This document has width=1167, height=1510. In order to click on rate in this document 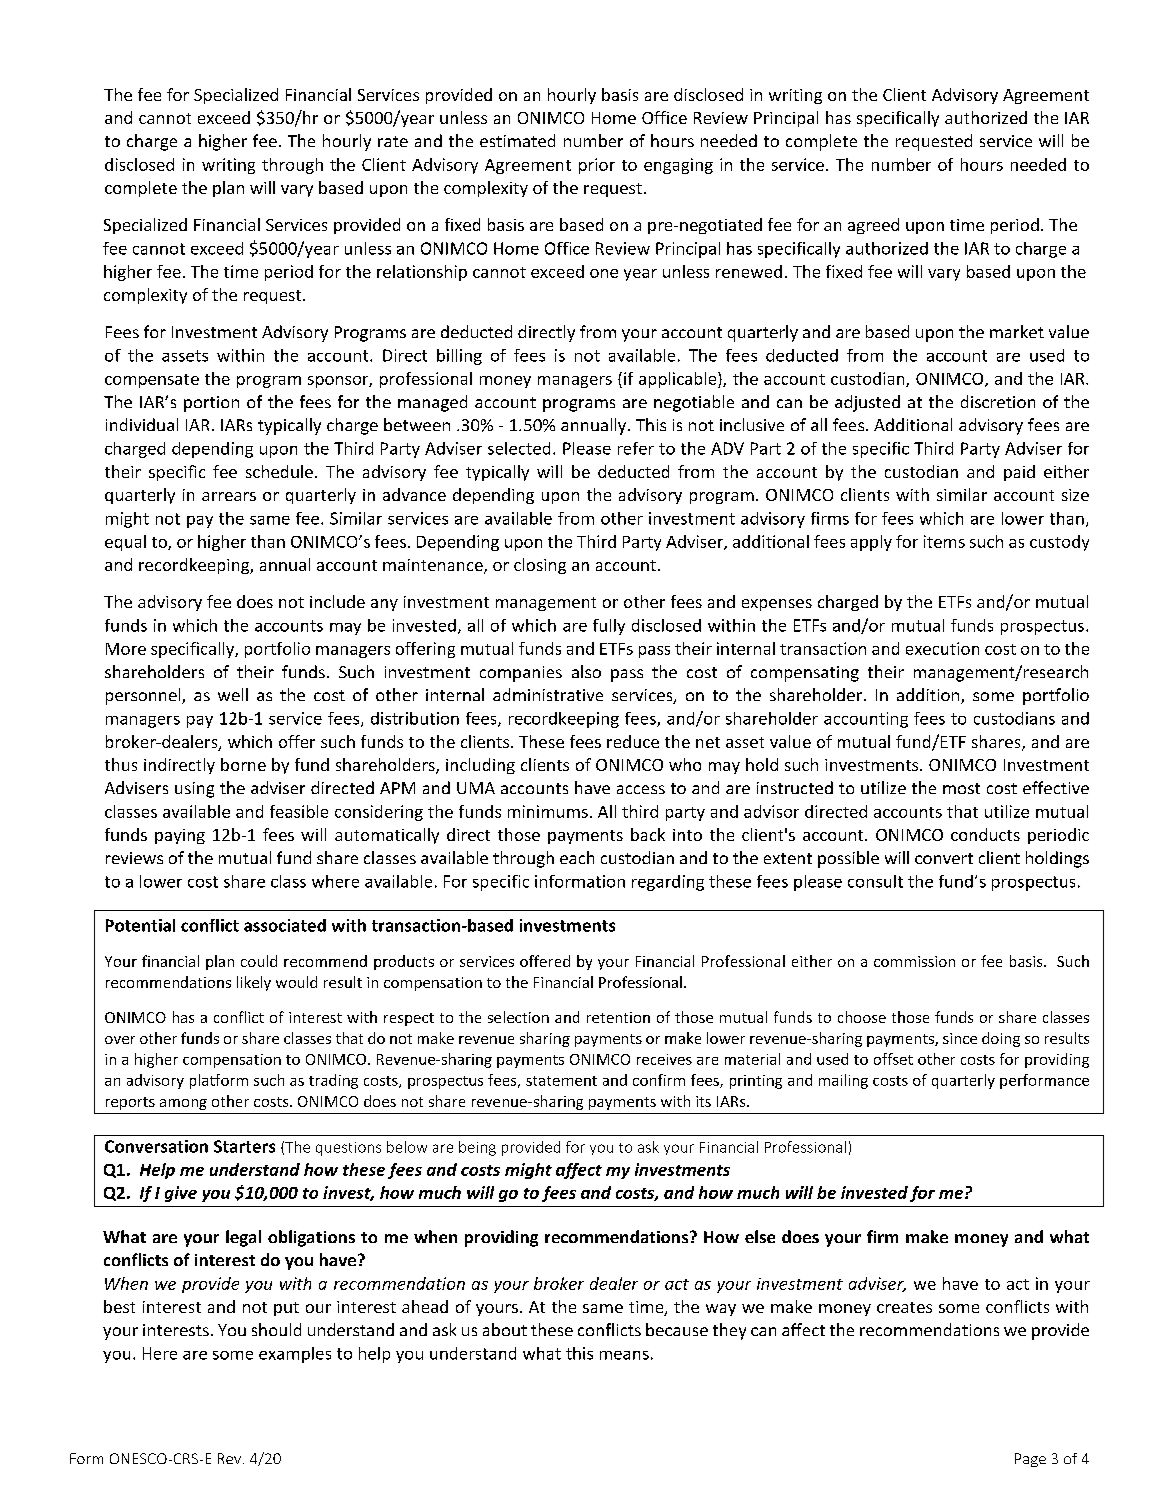, I will do `click(393, 141)`.
